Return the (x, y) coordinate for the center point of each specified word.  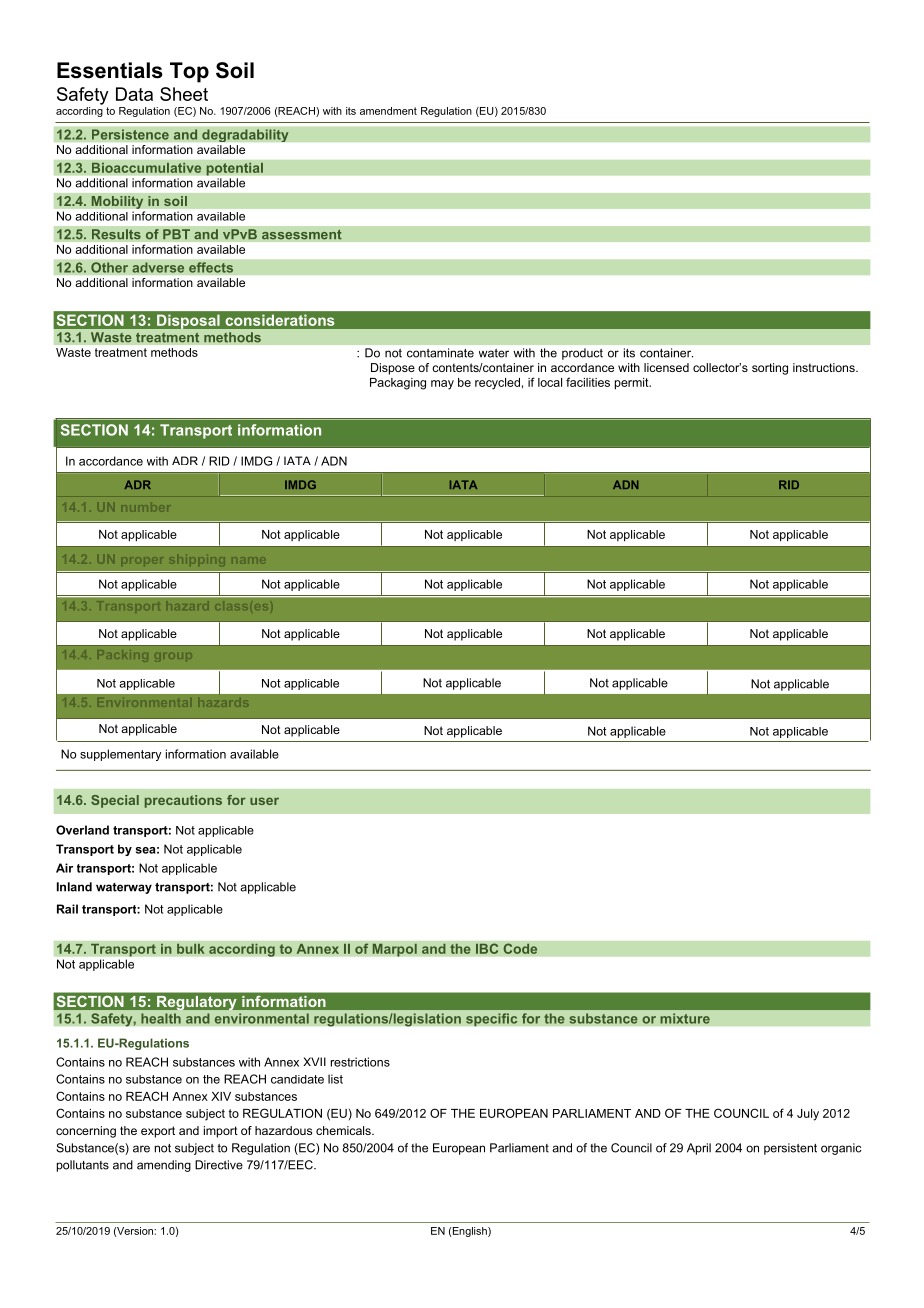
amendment (388, 111)
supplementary (120, 755)
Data (134, 94)
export (158, 1132)
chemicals (344, 1130)
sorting (770, 369)
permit (633, 384)
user (264, 801)
